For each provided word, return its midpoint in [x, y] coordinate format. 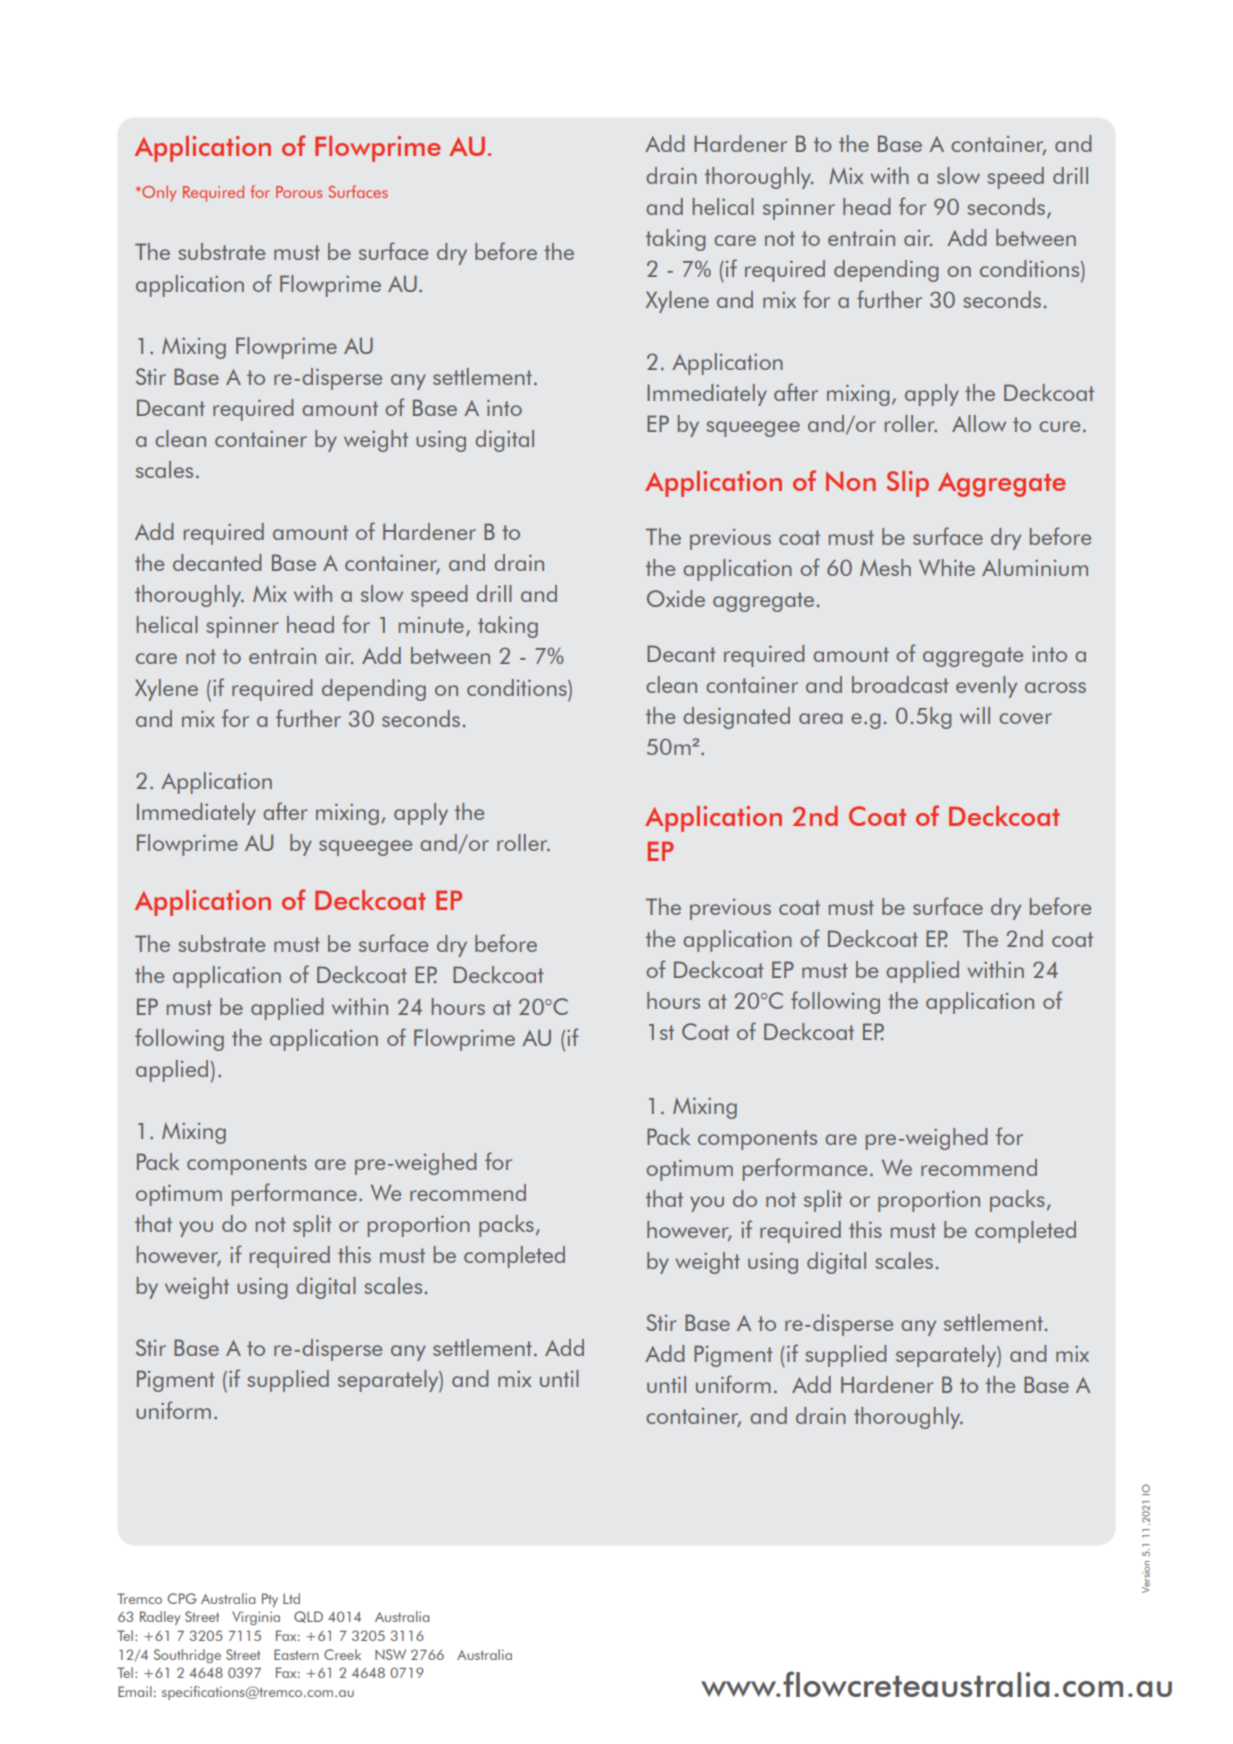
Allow [979, 423]
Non [851, 481]
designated [736, 718]
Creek [342, 1654]
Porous [299, 192]
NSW [390, 1654]
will [975, 715]
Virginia [256, 1618]
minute [431, 625]
